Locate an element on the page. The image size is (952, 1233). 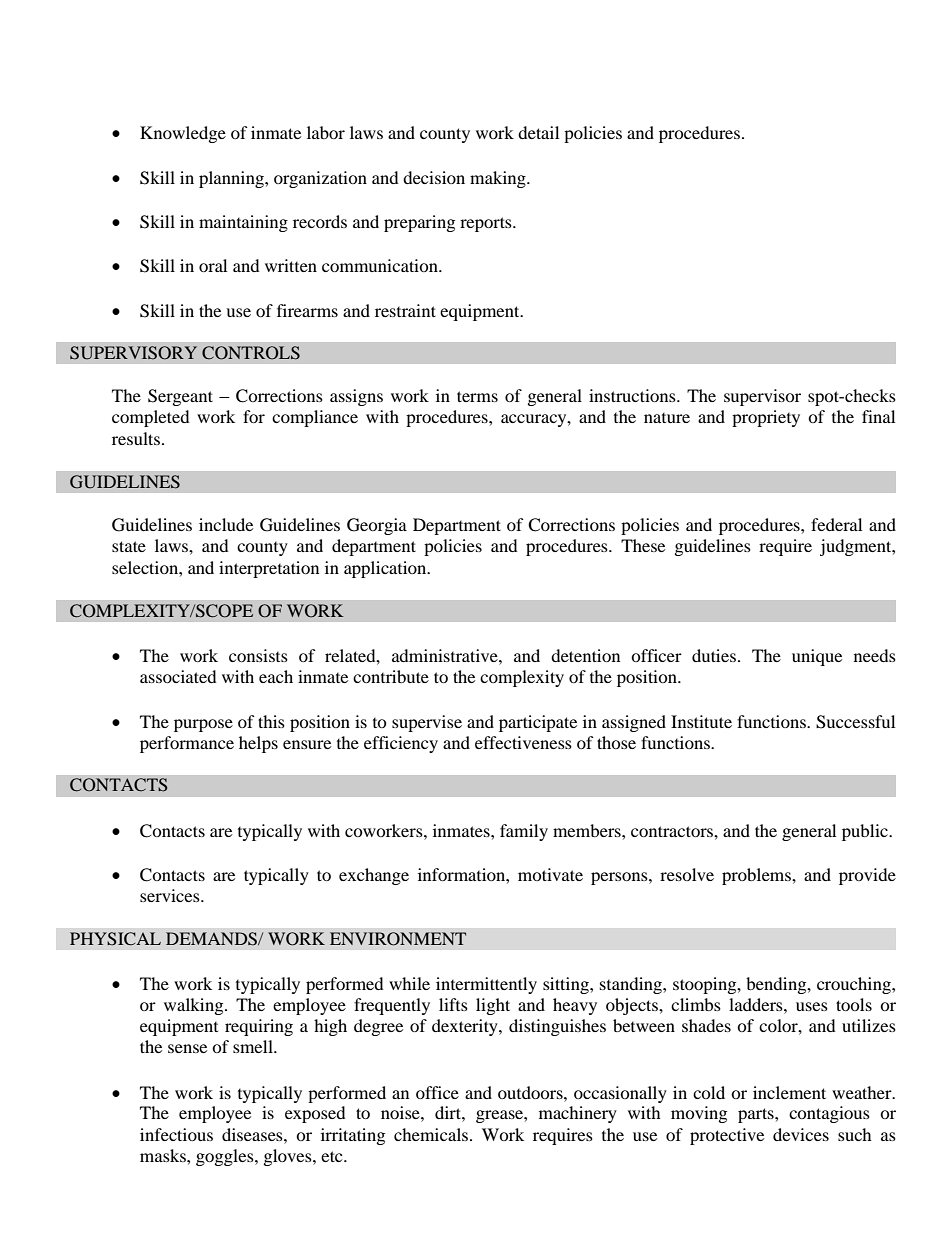
detail is located at coordinates (538, 132).
